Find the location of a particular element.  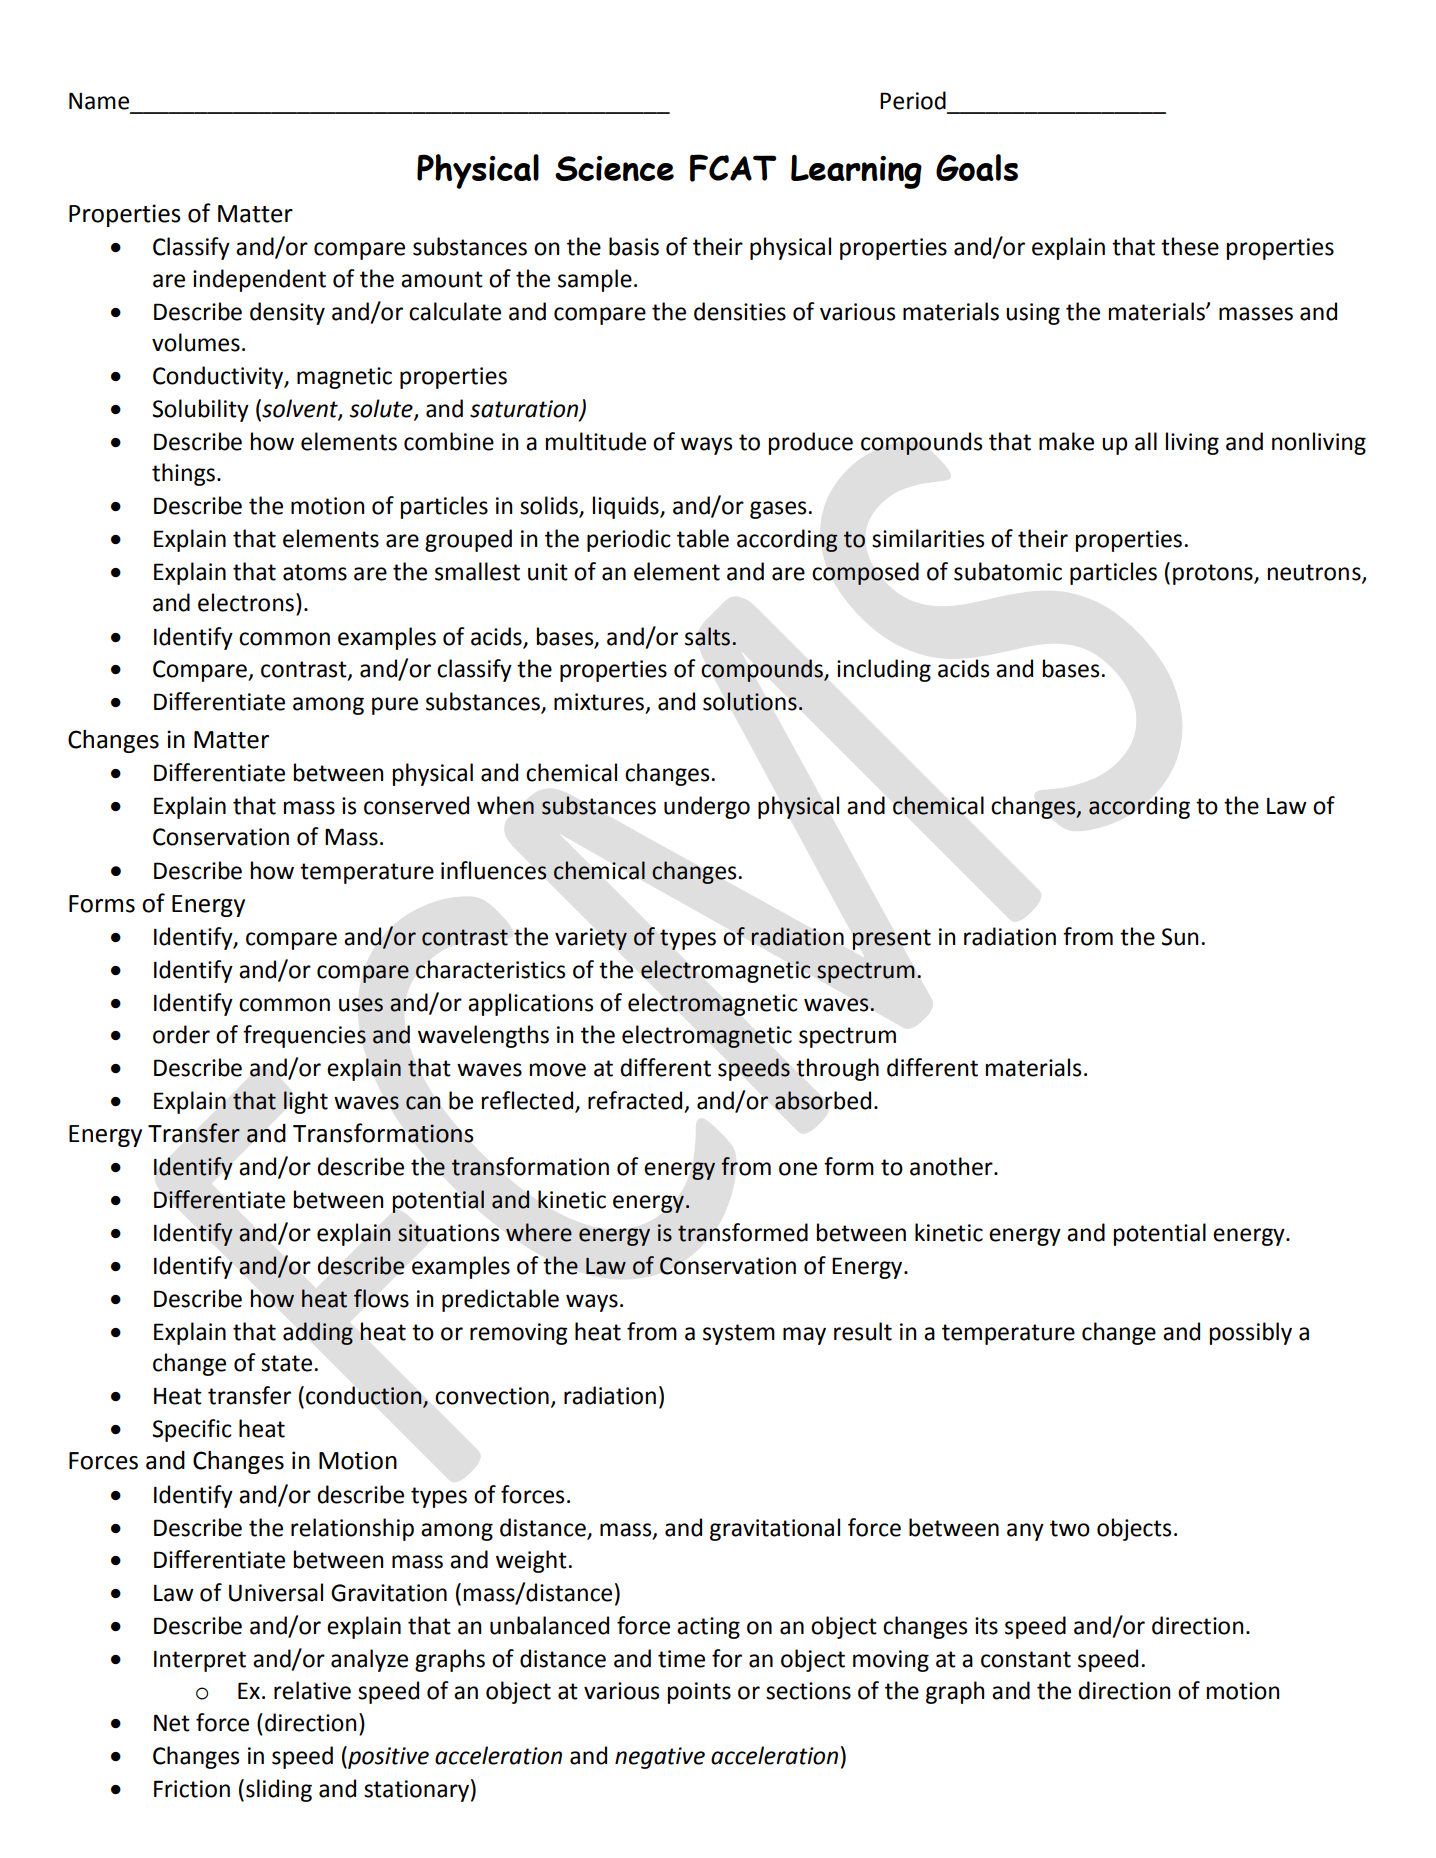

FCAT is located at coordinates (733, 168).
